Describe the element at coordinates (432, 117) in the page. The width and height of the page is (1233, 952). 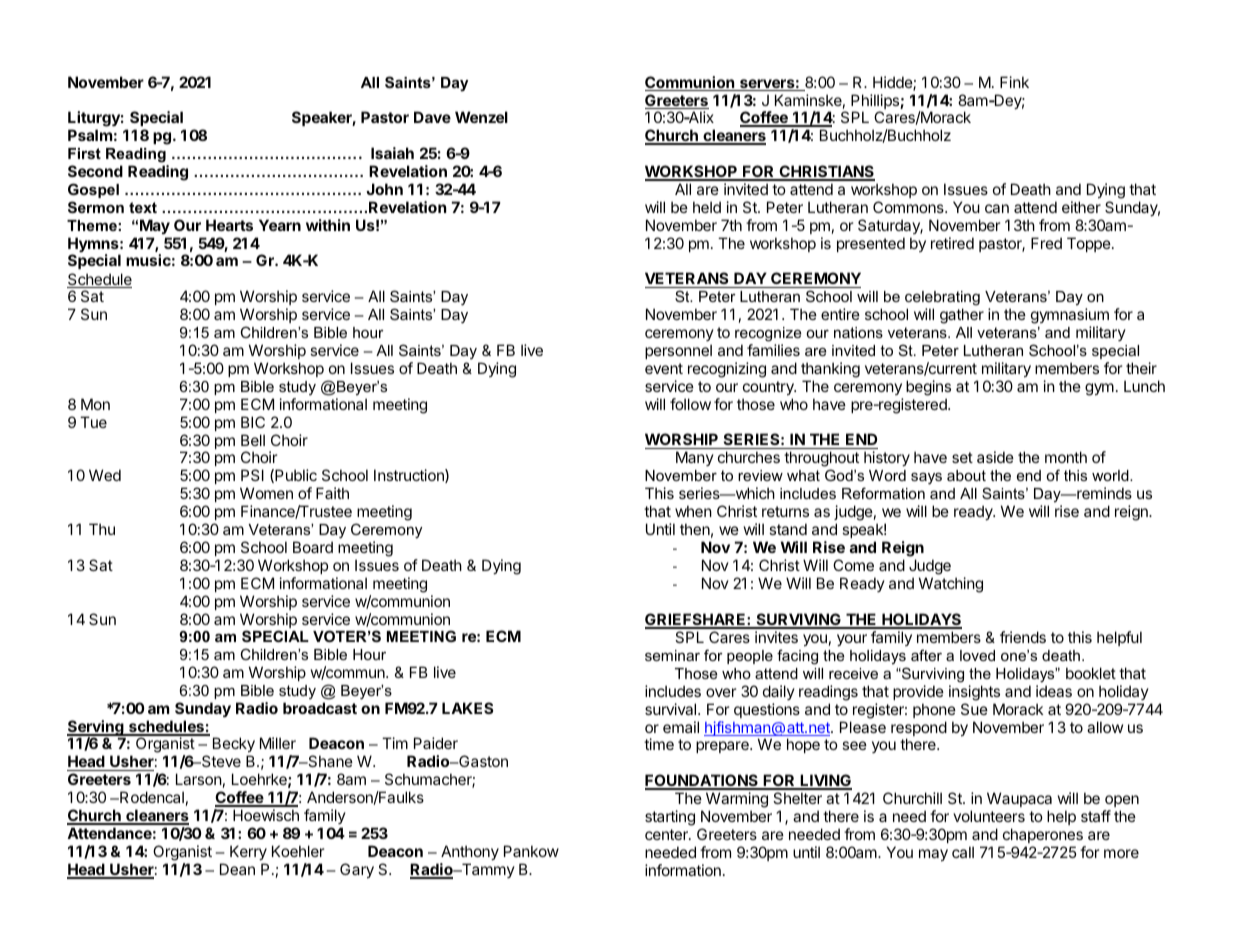
I see `Dave` at that location.
